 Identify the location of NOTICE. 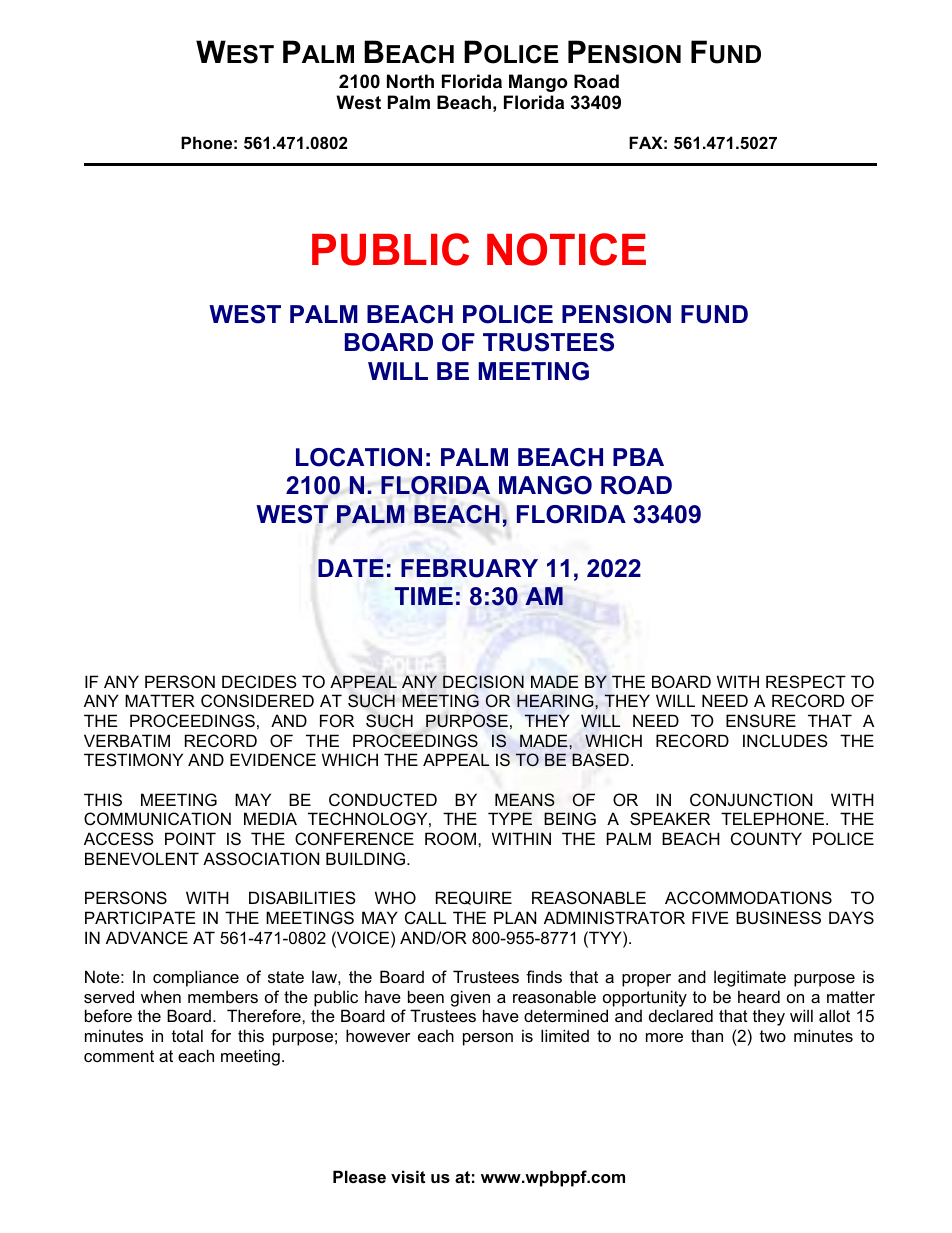
(566, 249).
